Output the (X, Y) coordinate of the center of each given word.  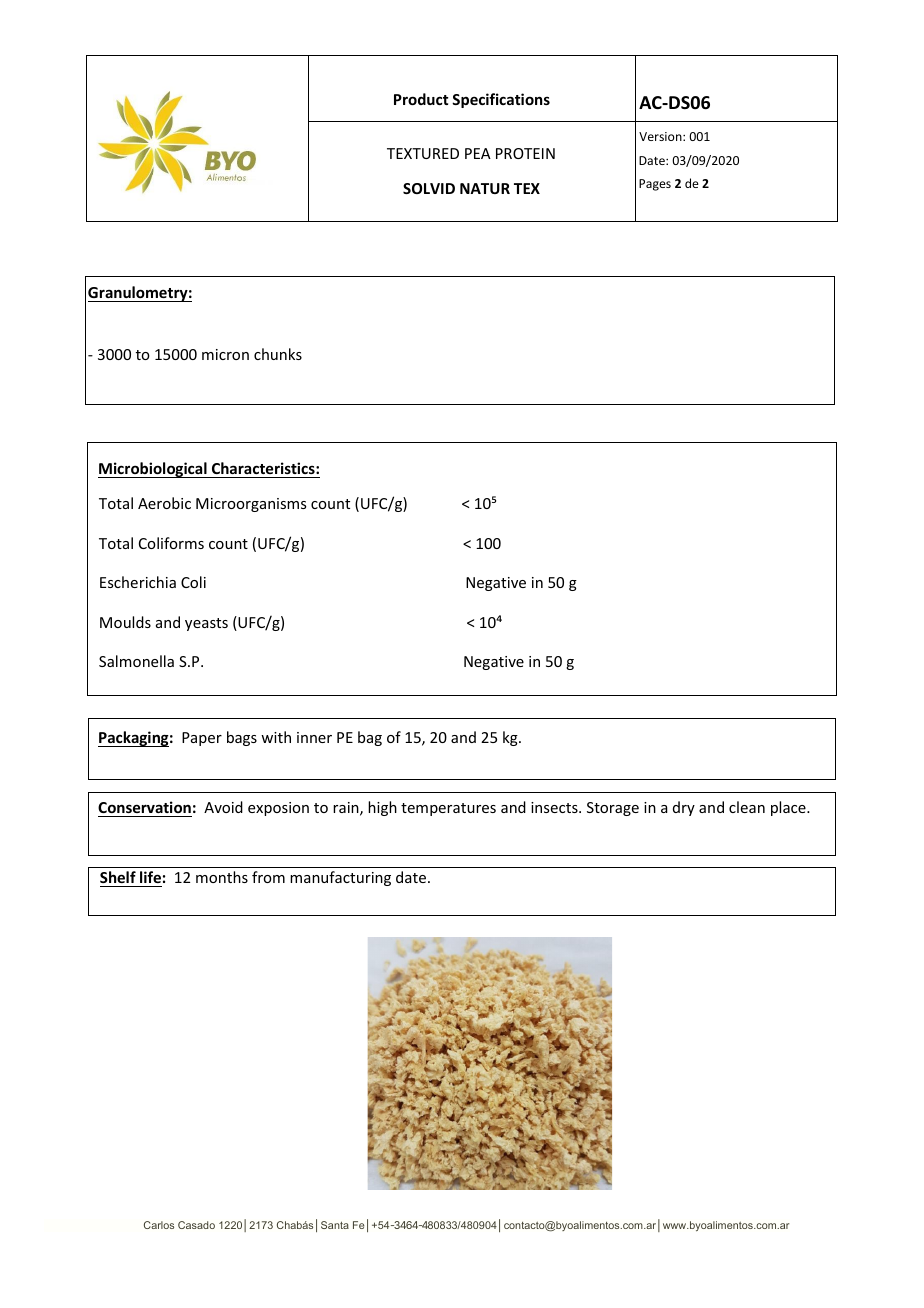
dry (684, 808)
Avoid (223, 807)
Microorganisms (251, 505)
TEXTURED (423, 153)
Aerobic (164, 503)
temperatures (448, 809)
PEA (478, 153)
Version (661, 136)
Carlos (159, 1225)
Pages (655, 185)
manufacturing (340, 878)
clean (747, 807)
